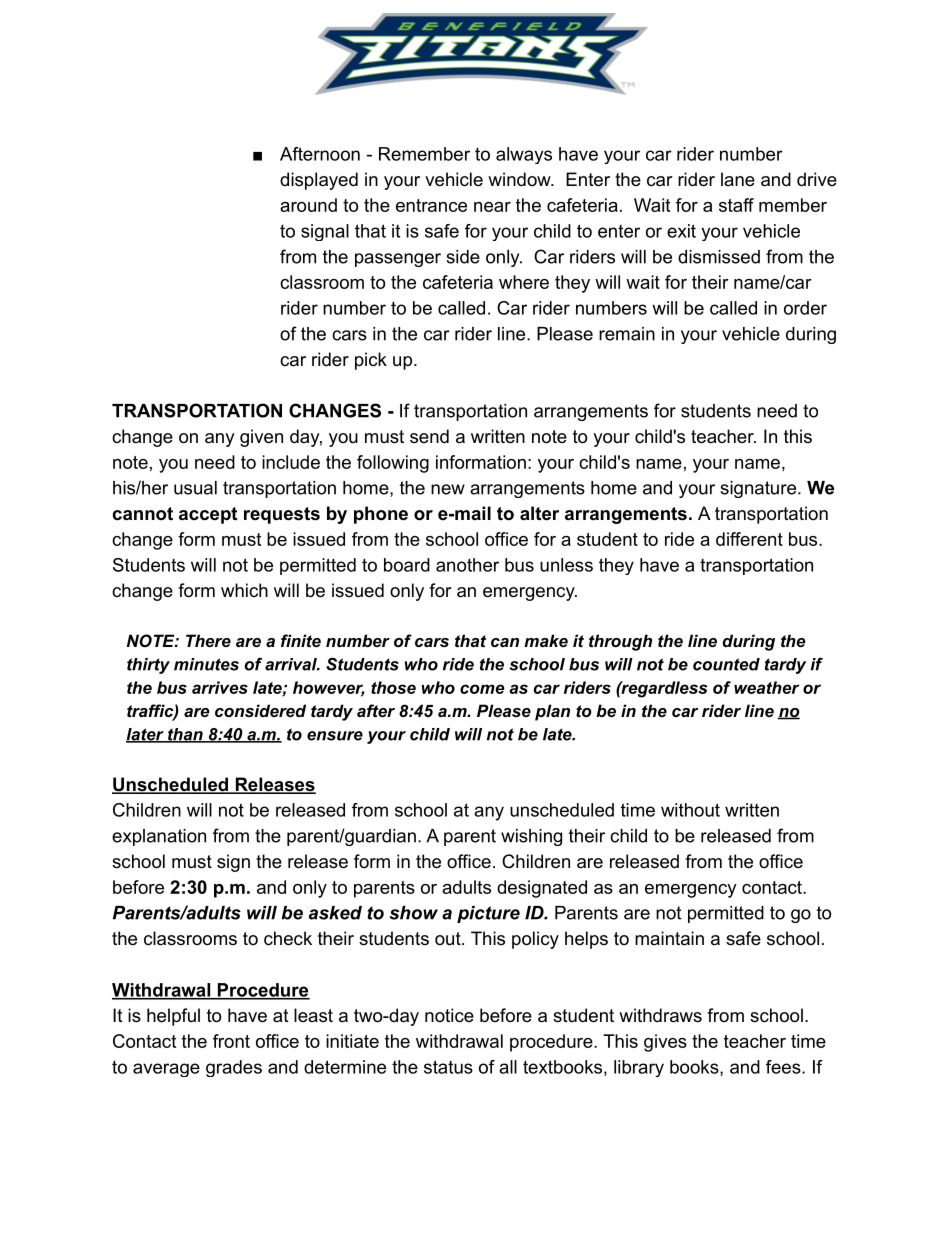 This document has height=1233, width=952. I want to click on lane, so click(738, 179).
